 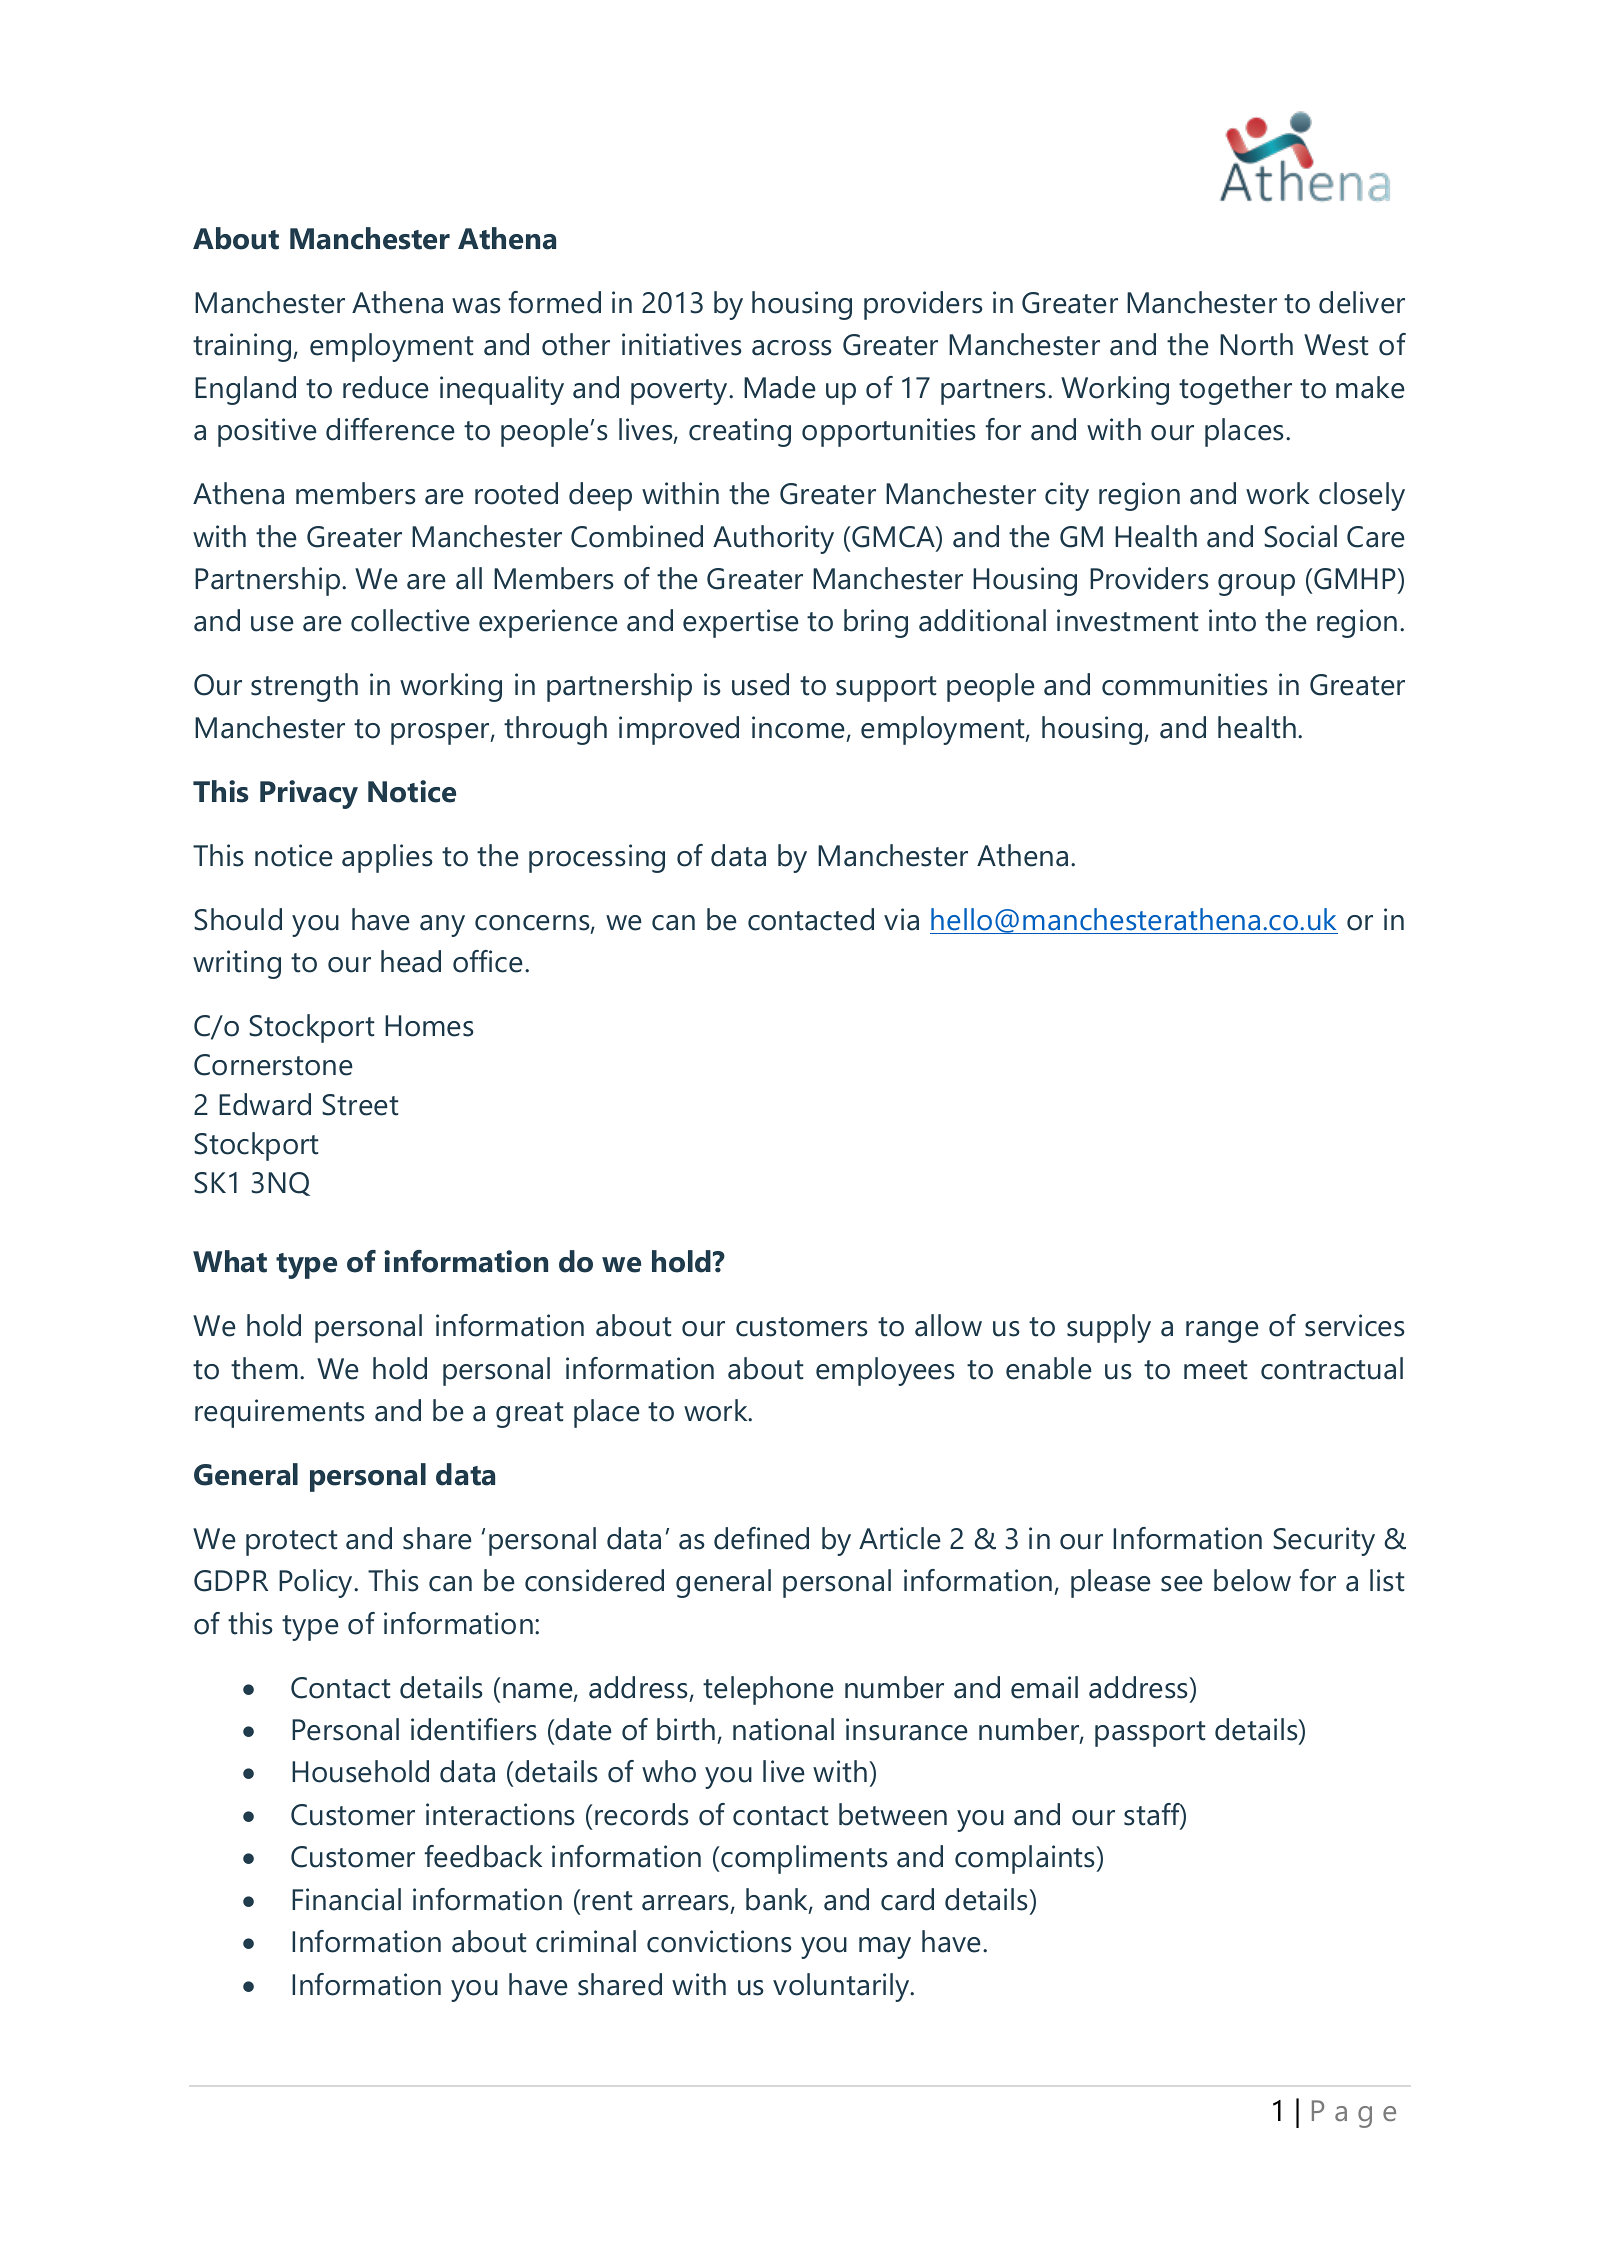 What do you see at coordinates (346, 1899) in the screenshot?
I see `Financial` at bounding box center [346, 1899].
